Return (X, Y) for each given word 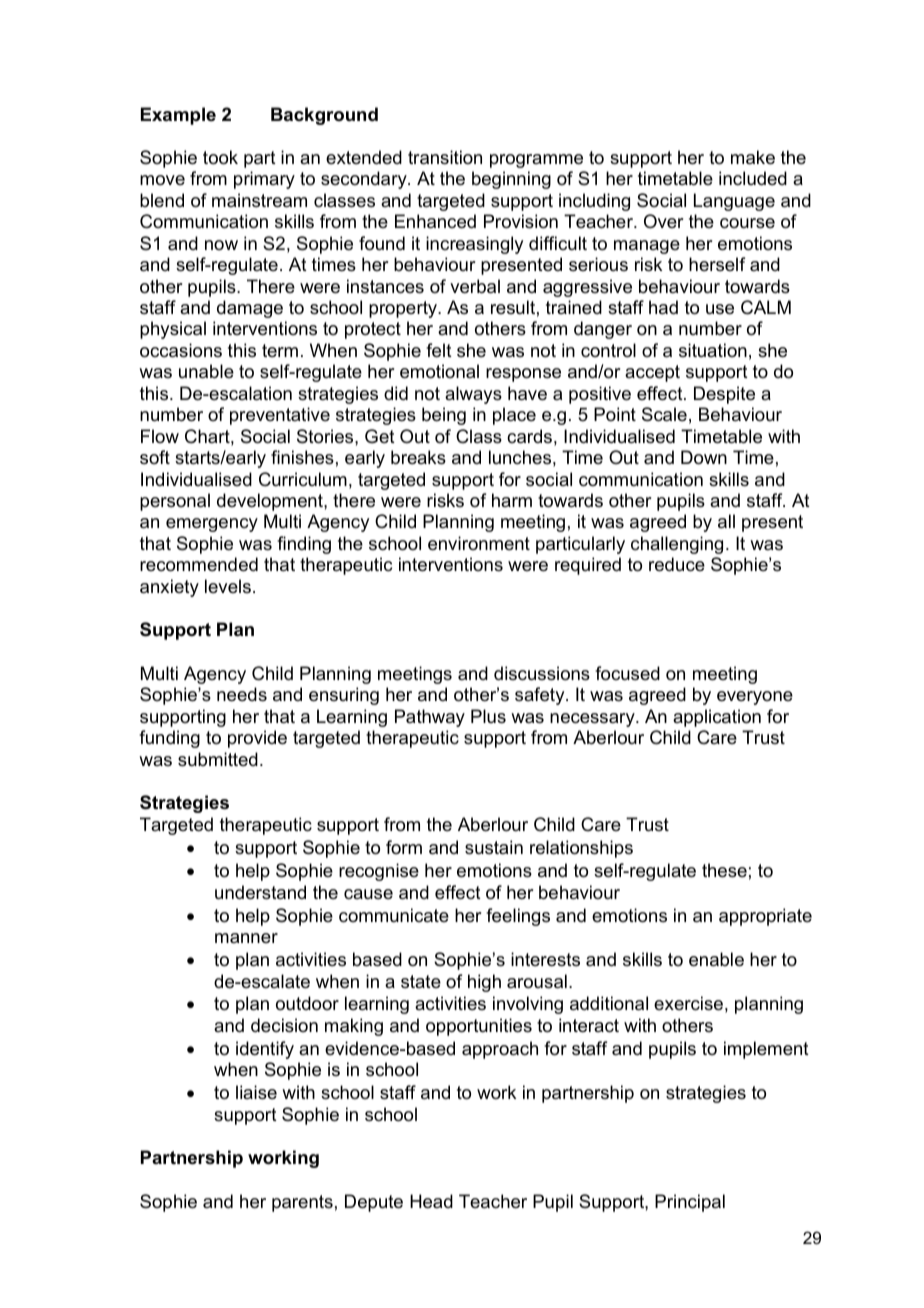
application (717, 718)
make (753, 157)
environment (479, 543)
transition (445, 157)
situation (713, 350)
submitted (218, 759)
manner (246, 938)
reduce (677, 564)
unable (206, 371)
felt (439, 350)
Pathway (430, 718)
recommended (199, 564)
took (220, 157)
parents (302, 1203)
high (484, 983)
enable (716, 959)
